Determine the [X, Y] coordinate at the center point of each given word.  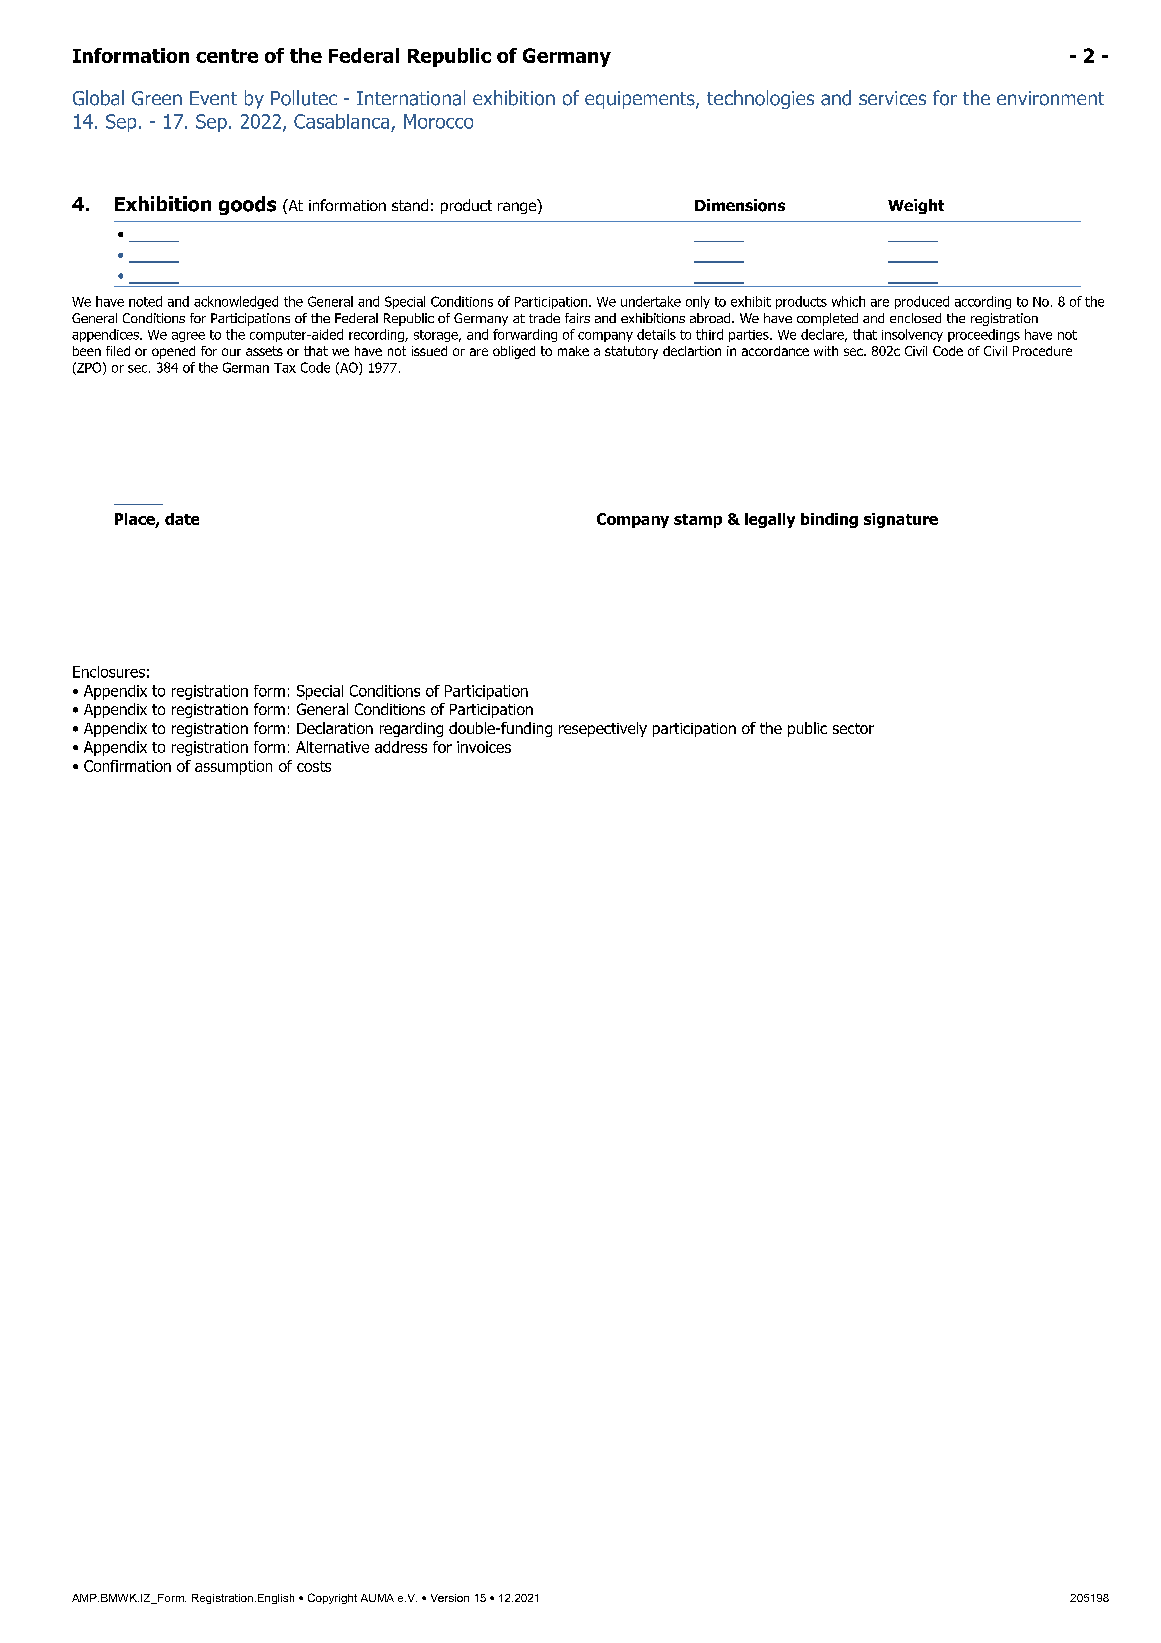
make [573, 351]
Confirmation [127, 766]
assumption [233, 767]
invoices [484, 747]
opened [173, 352]
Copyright [332, 1598]
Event [213, 98]
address [401, 747]
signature [901, 520]
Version [450, 1598]
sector [853, 728]
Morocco [438, 121]
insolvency [912, 335]
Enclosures [109, 672]
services [892, 98]
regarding [411, 729]
